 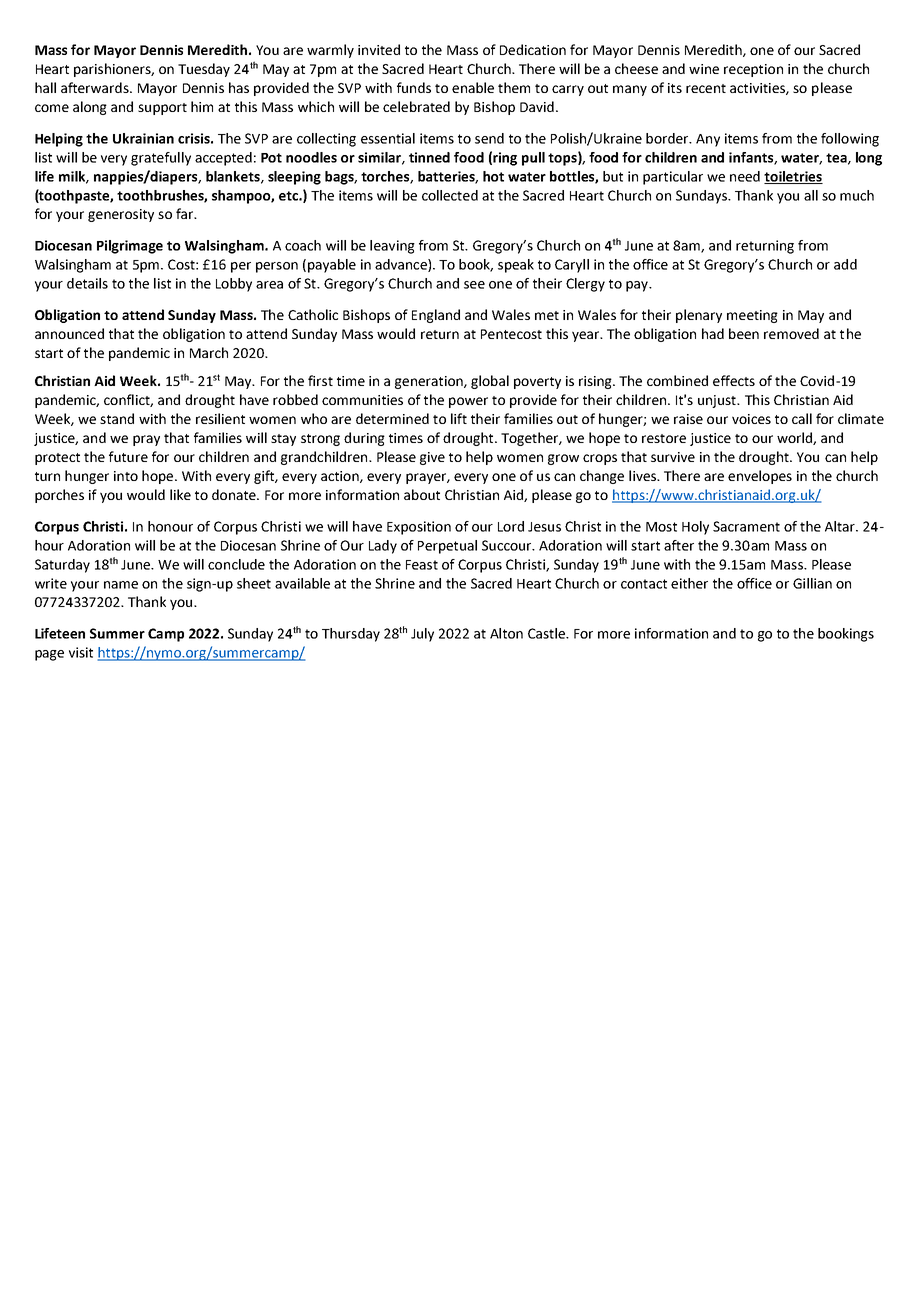 What do you see at coordinates (795, 438) in the document?
I see `world` at bounding box center [795, 438].
